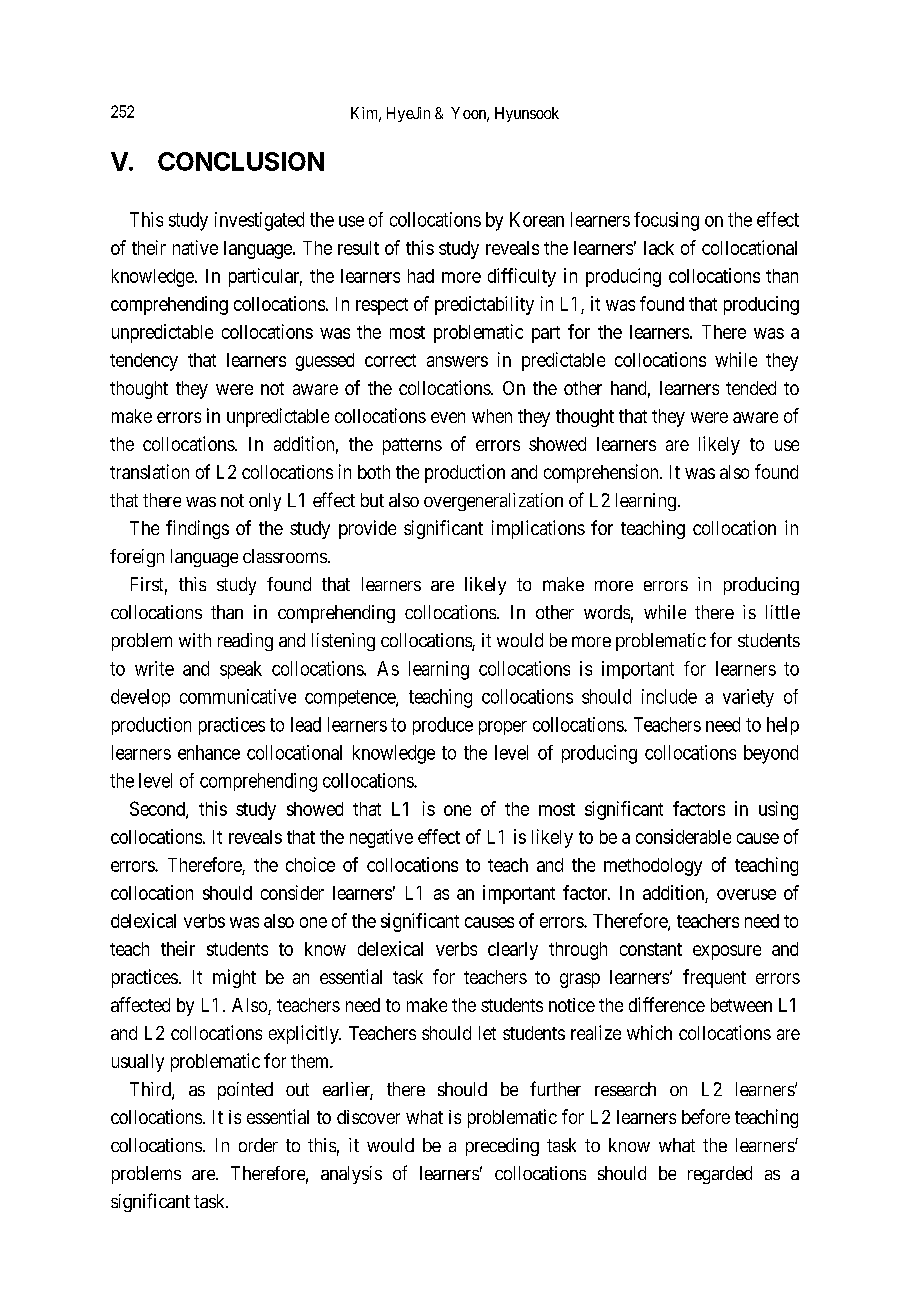 Image resolution: width=905 pixels, height=1316 pixels. Describe the element at coordinates (258, 1145) in the screenshot. I see `order` at that location.
